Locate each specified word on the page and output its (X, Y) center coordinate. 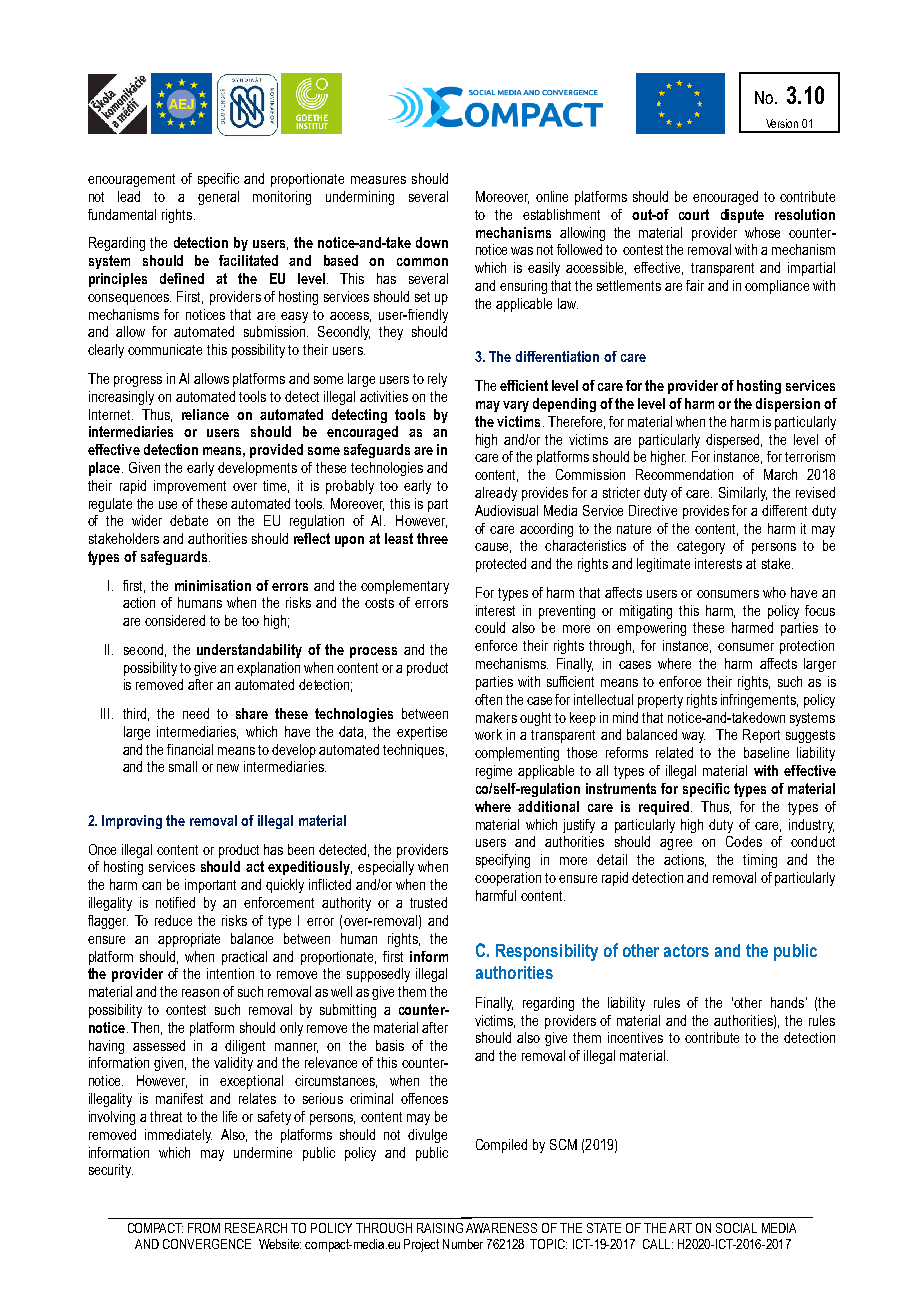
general (218, 198)
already (496, 494)
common (422, 262)
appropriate (189, 940)
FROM (204, 1228)
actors (686, 950)
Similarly (743, 494)
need (196, 713)
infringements (759, 701)
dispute (742, 216)
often (488, 699)
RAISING (440, 1228)
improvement (190, 487)
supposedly (378, 975)
